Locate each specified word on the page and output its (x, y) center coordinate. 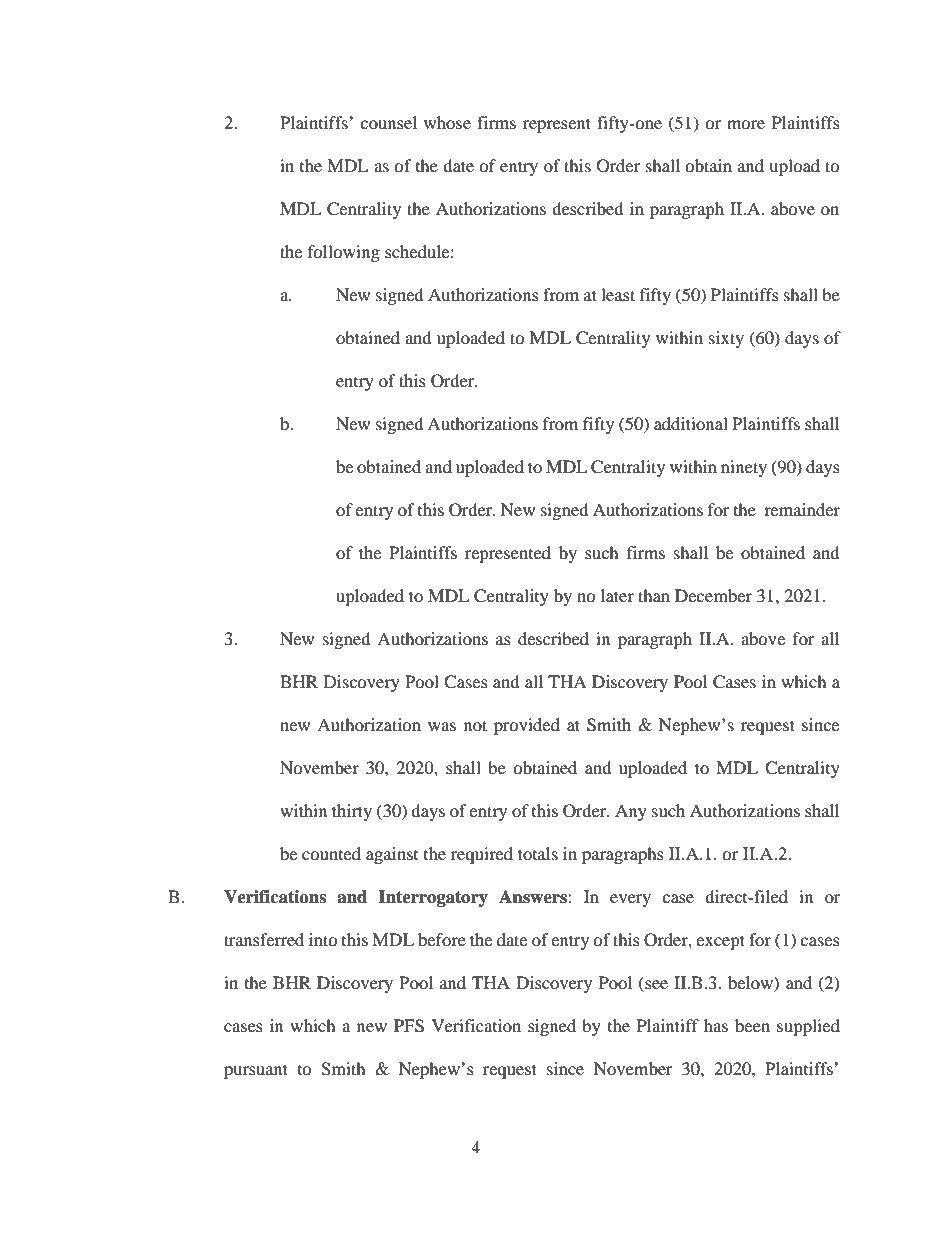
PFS (409, 1026)
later (617, 595)
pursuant (256, 1071)
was (442, 726)
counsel (388, 122)
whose (447, 122)
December (713, 595)
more (746, 124)
